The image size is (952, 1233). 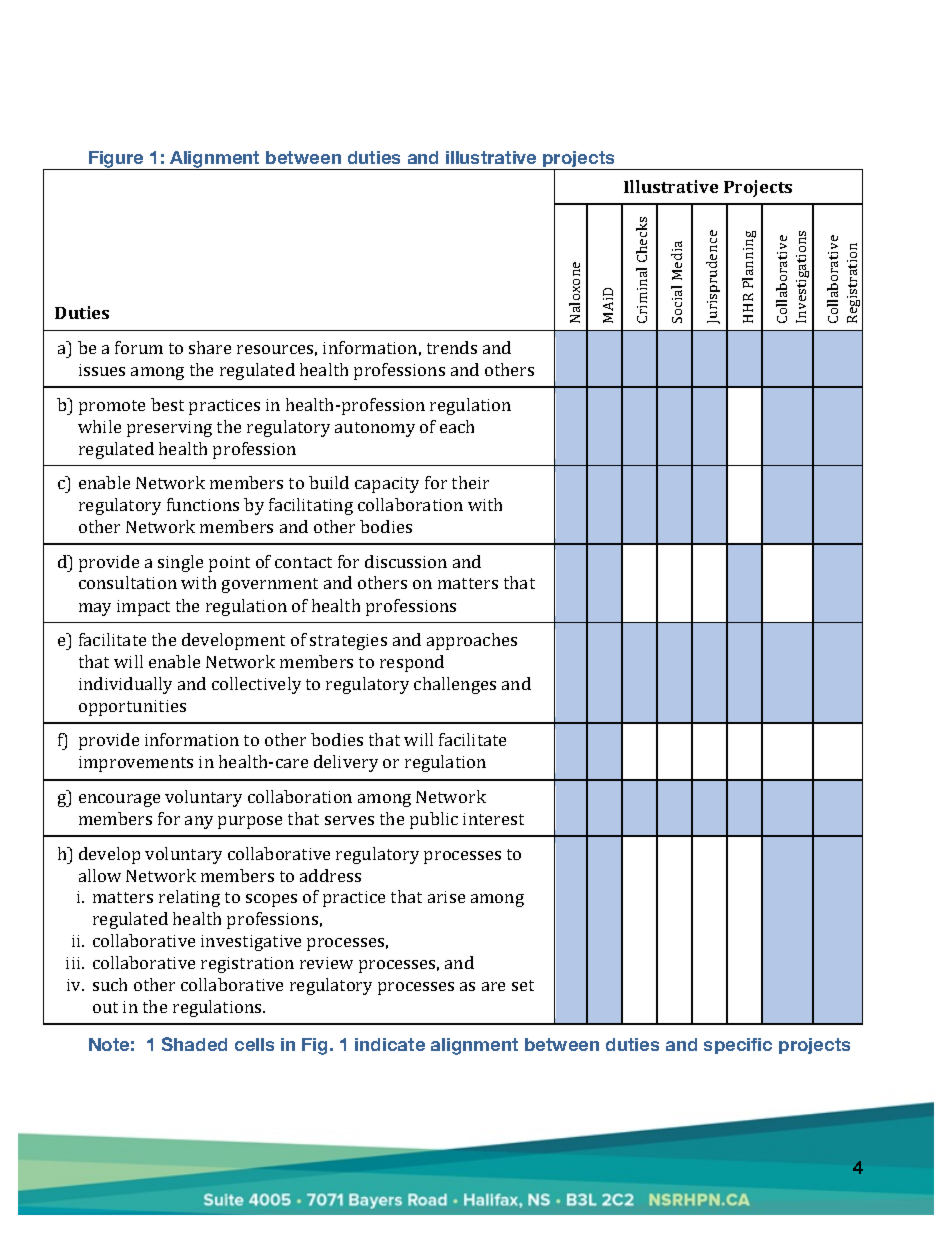 What do you see at coordinates (136, 764) in the image?
I see `improvements` at bounding box center [136, 764].
